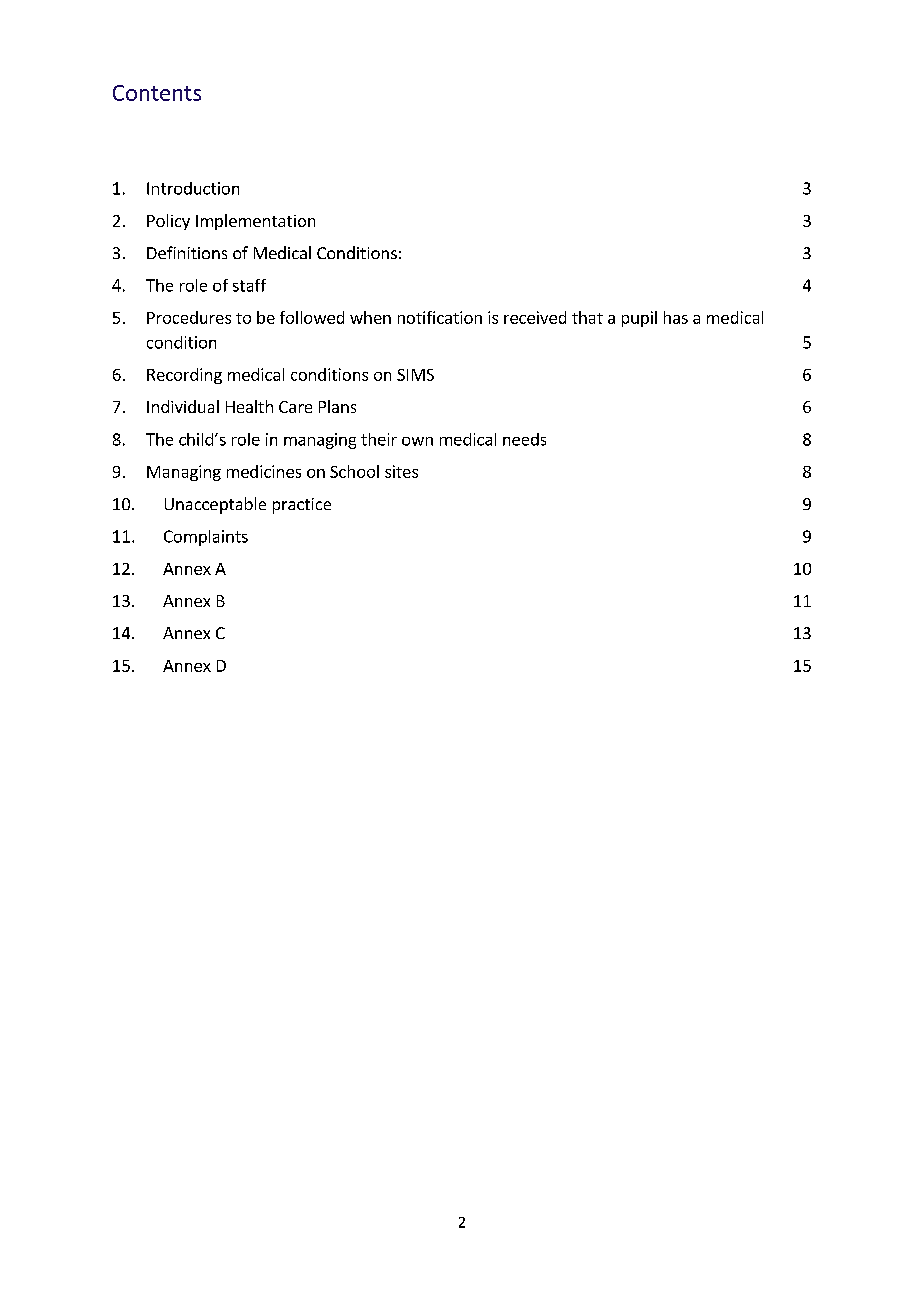  I want to click on notification, so click(440, 317).
